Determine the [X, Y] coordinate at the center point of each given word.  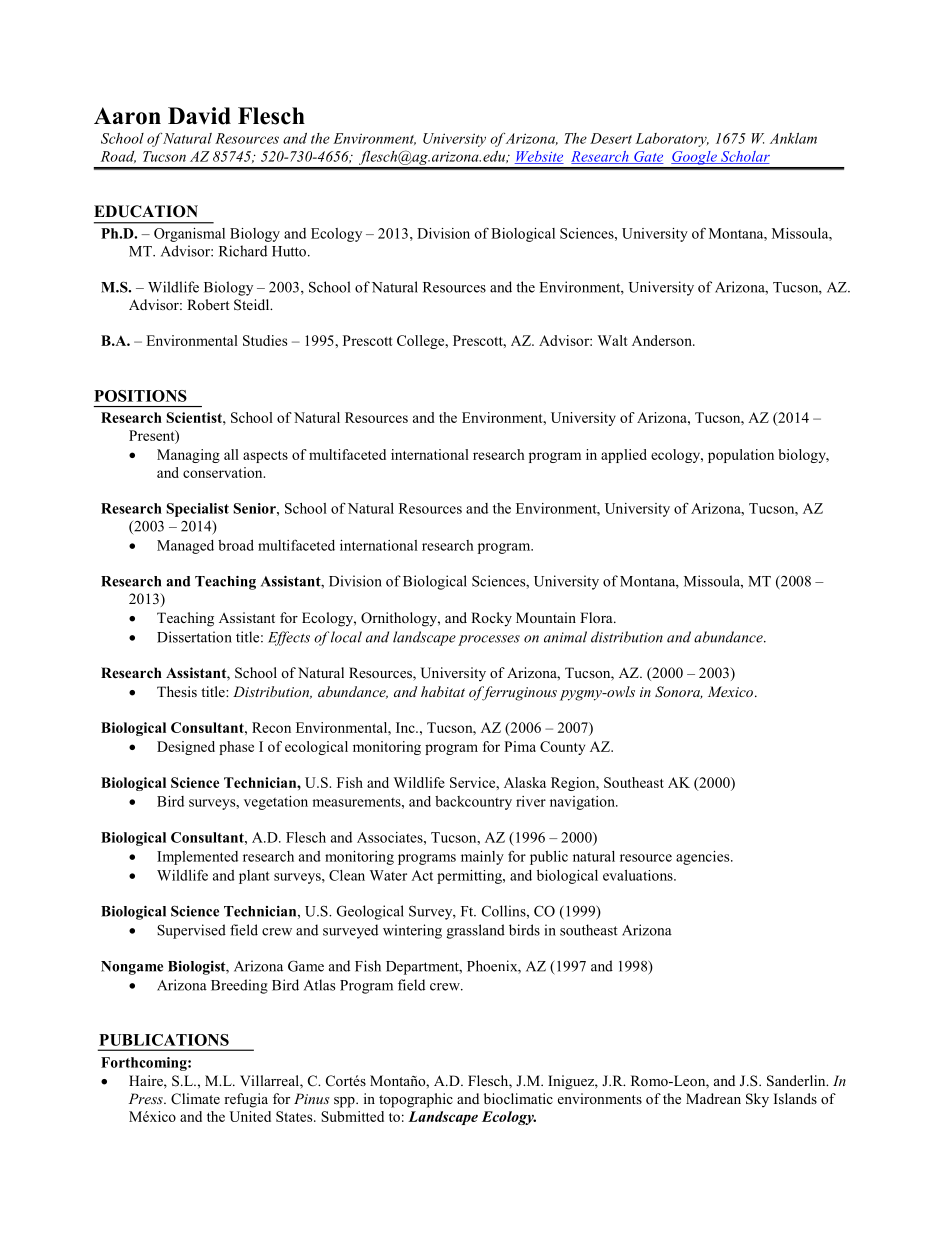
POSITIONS [140, 396]
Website [539, 157]
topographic [416, 1100]
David [199, 116]
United [250, 1116]
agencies [704, 858]
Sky [757, 1100]
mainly [482, 858]
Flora [597, 617]
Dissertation [194, 637]
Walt [613, 340]
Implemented [197, 858]
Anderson [663, 340]
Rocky [491, 619]
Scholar [744, 157]
